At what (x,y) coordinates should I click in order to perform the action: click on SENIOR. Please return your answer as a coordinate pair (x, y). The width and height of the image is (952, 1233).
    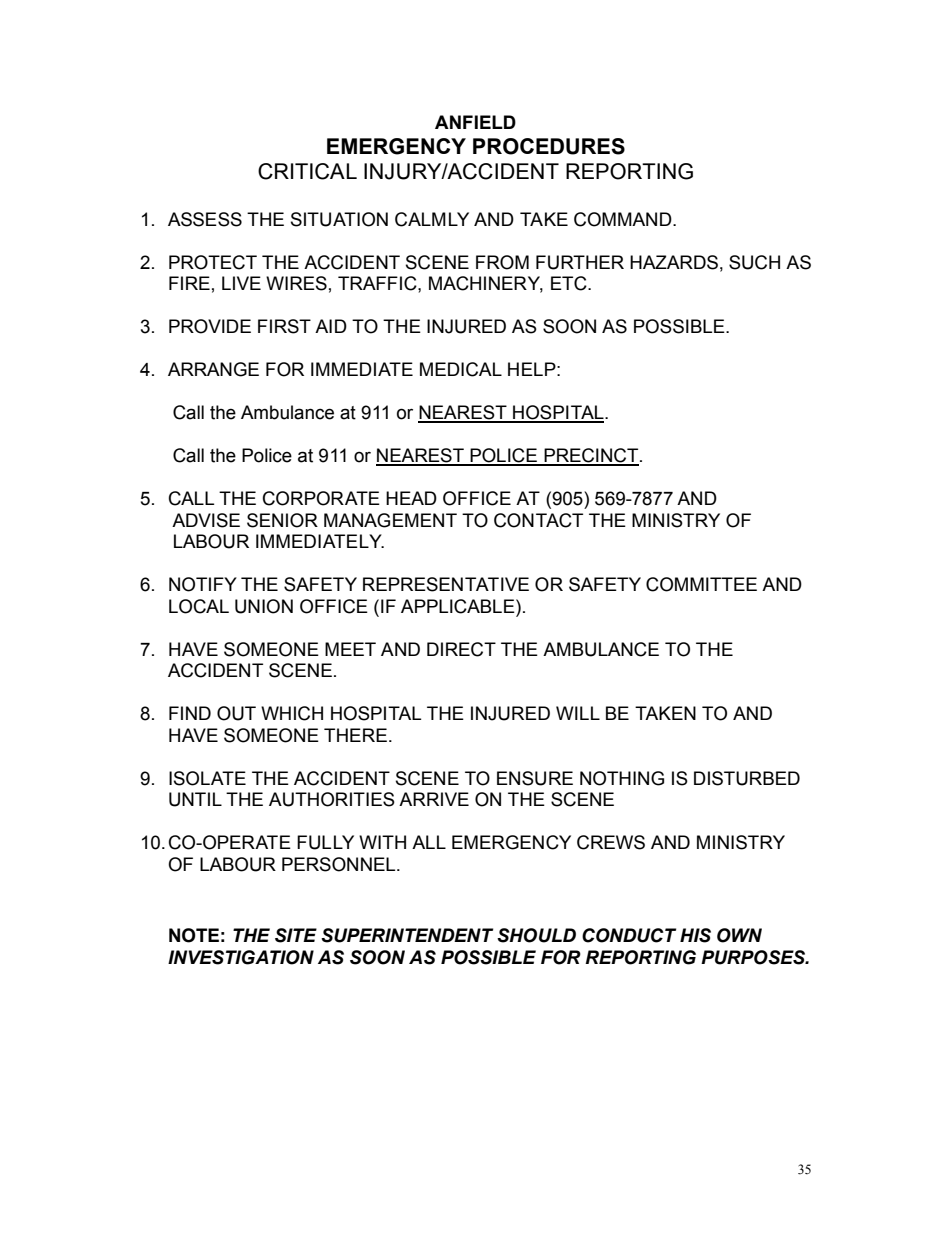
    Looking at the image, I should click on (282, 520).
